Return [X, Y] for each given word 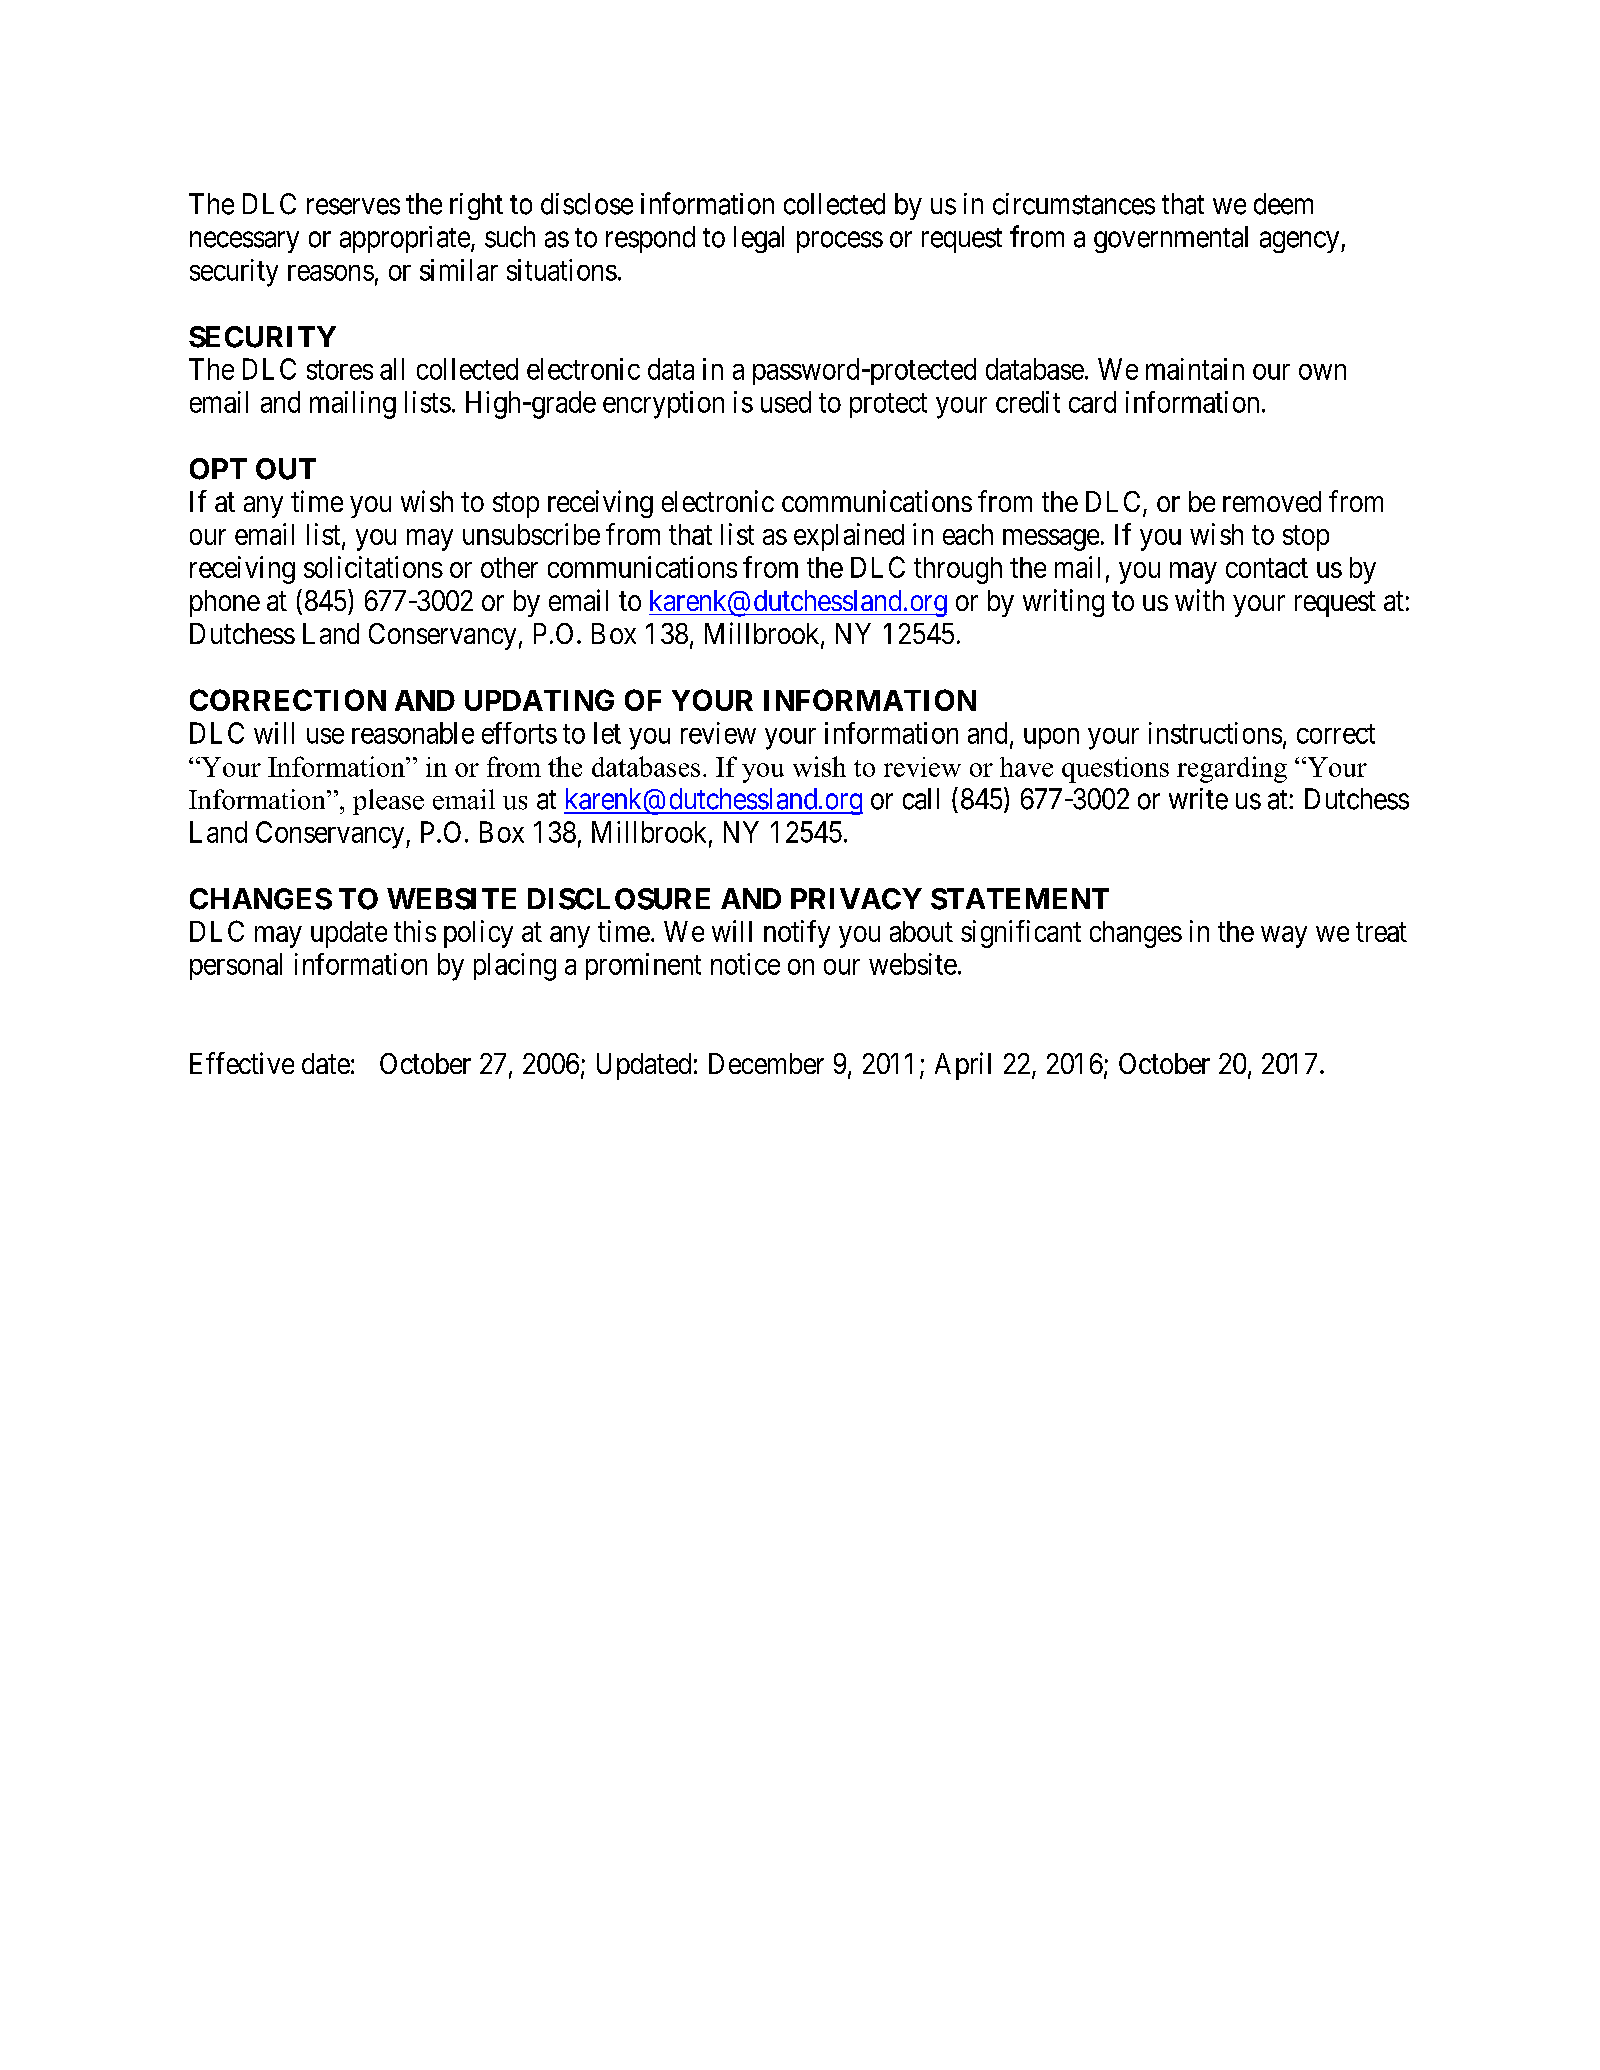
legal [759, 239]
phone [225, 603]
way [1284, 937]
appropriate [405, 239]
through [958, 570]
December [766, 1063]
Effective [242, 1063]
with [1199, 600]
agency [1301, 242]
